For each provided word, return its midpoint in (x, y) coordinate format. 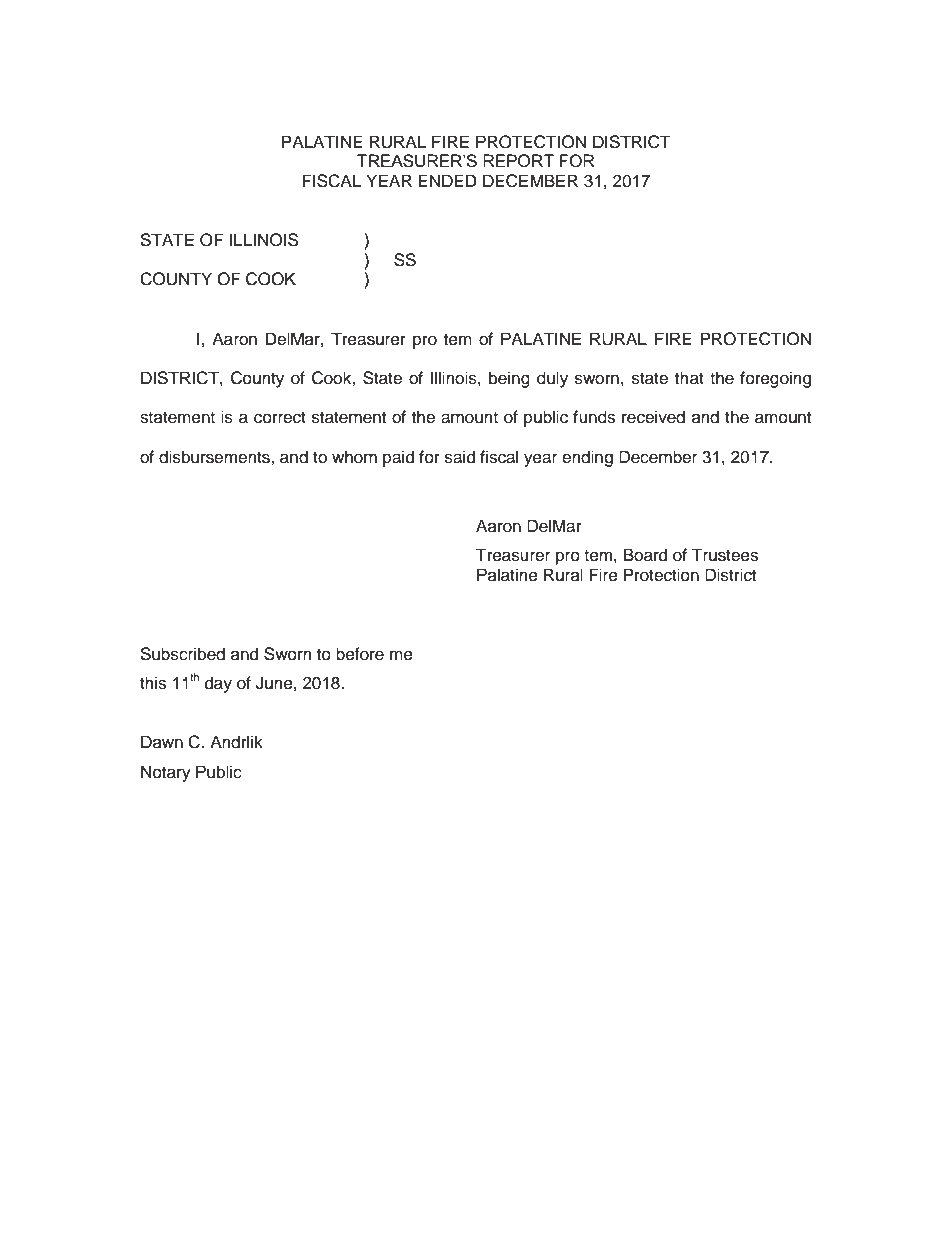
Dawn (162, 742)
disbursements (215, 457)
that (689, 378)
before (360, 654)
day (218, 684)
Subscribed (183, 654)
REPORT (518, 161)
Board (645, 555)
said (460, 457)
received (653, 417)
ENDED (447, 180)
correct (280, 418)
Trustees (724, 555)
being (509, 379)
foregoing (775, 379)
